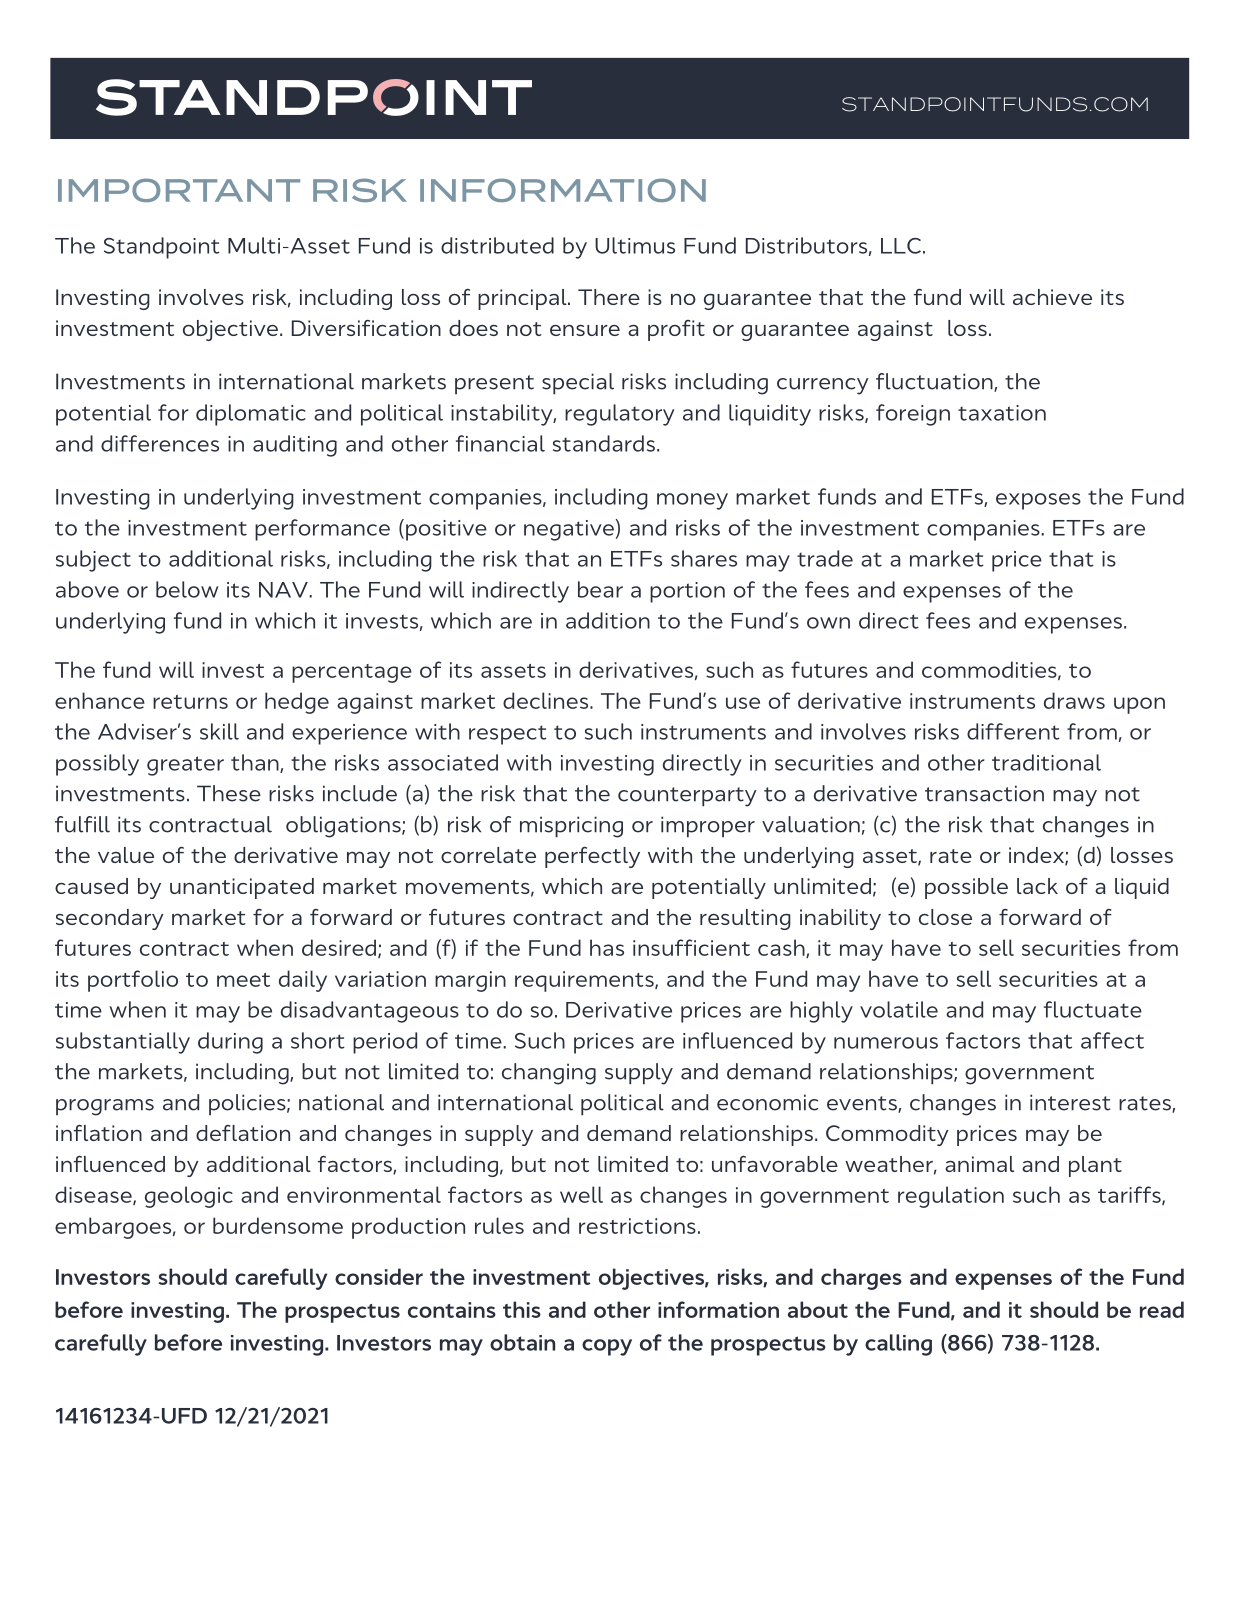  What do you see at coordinates (607, 947) in the screenshot?
I see `has` at bounding box center [607, 947].
